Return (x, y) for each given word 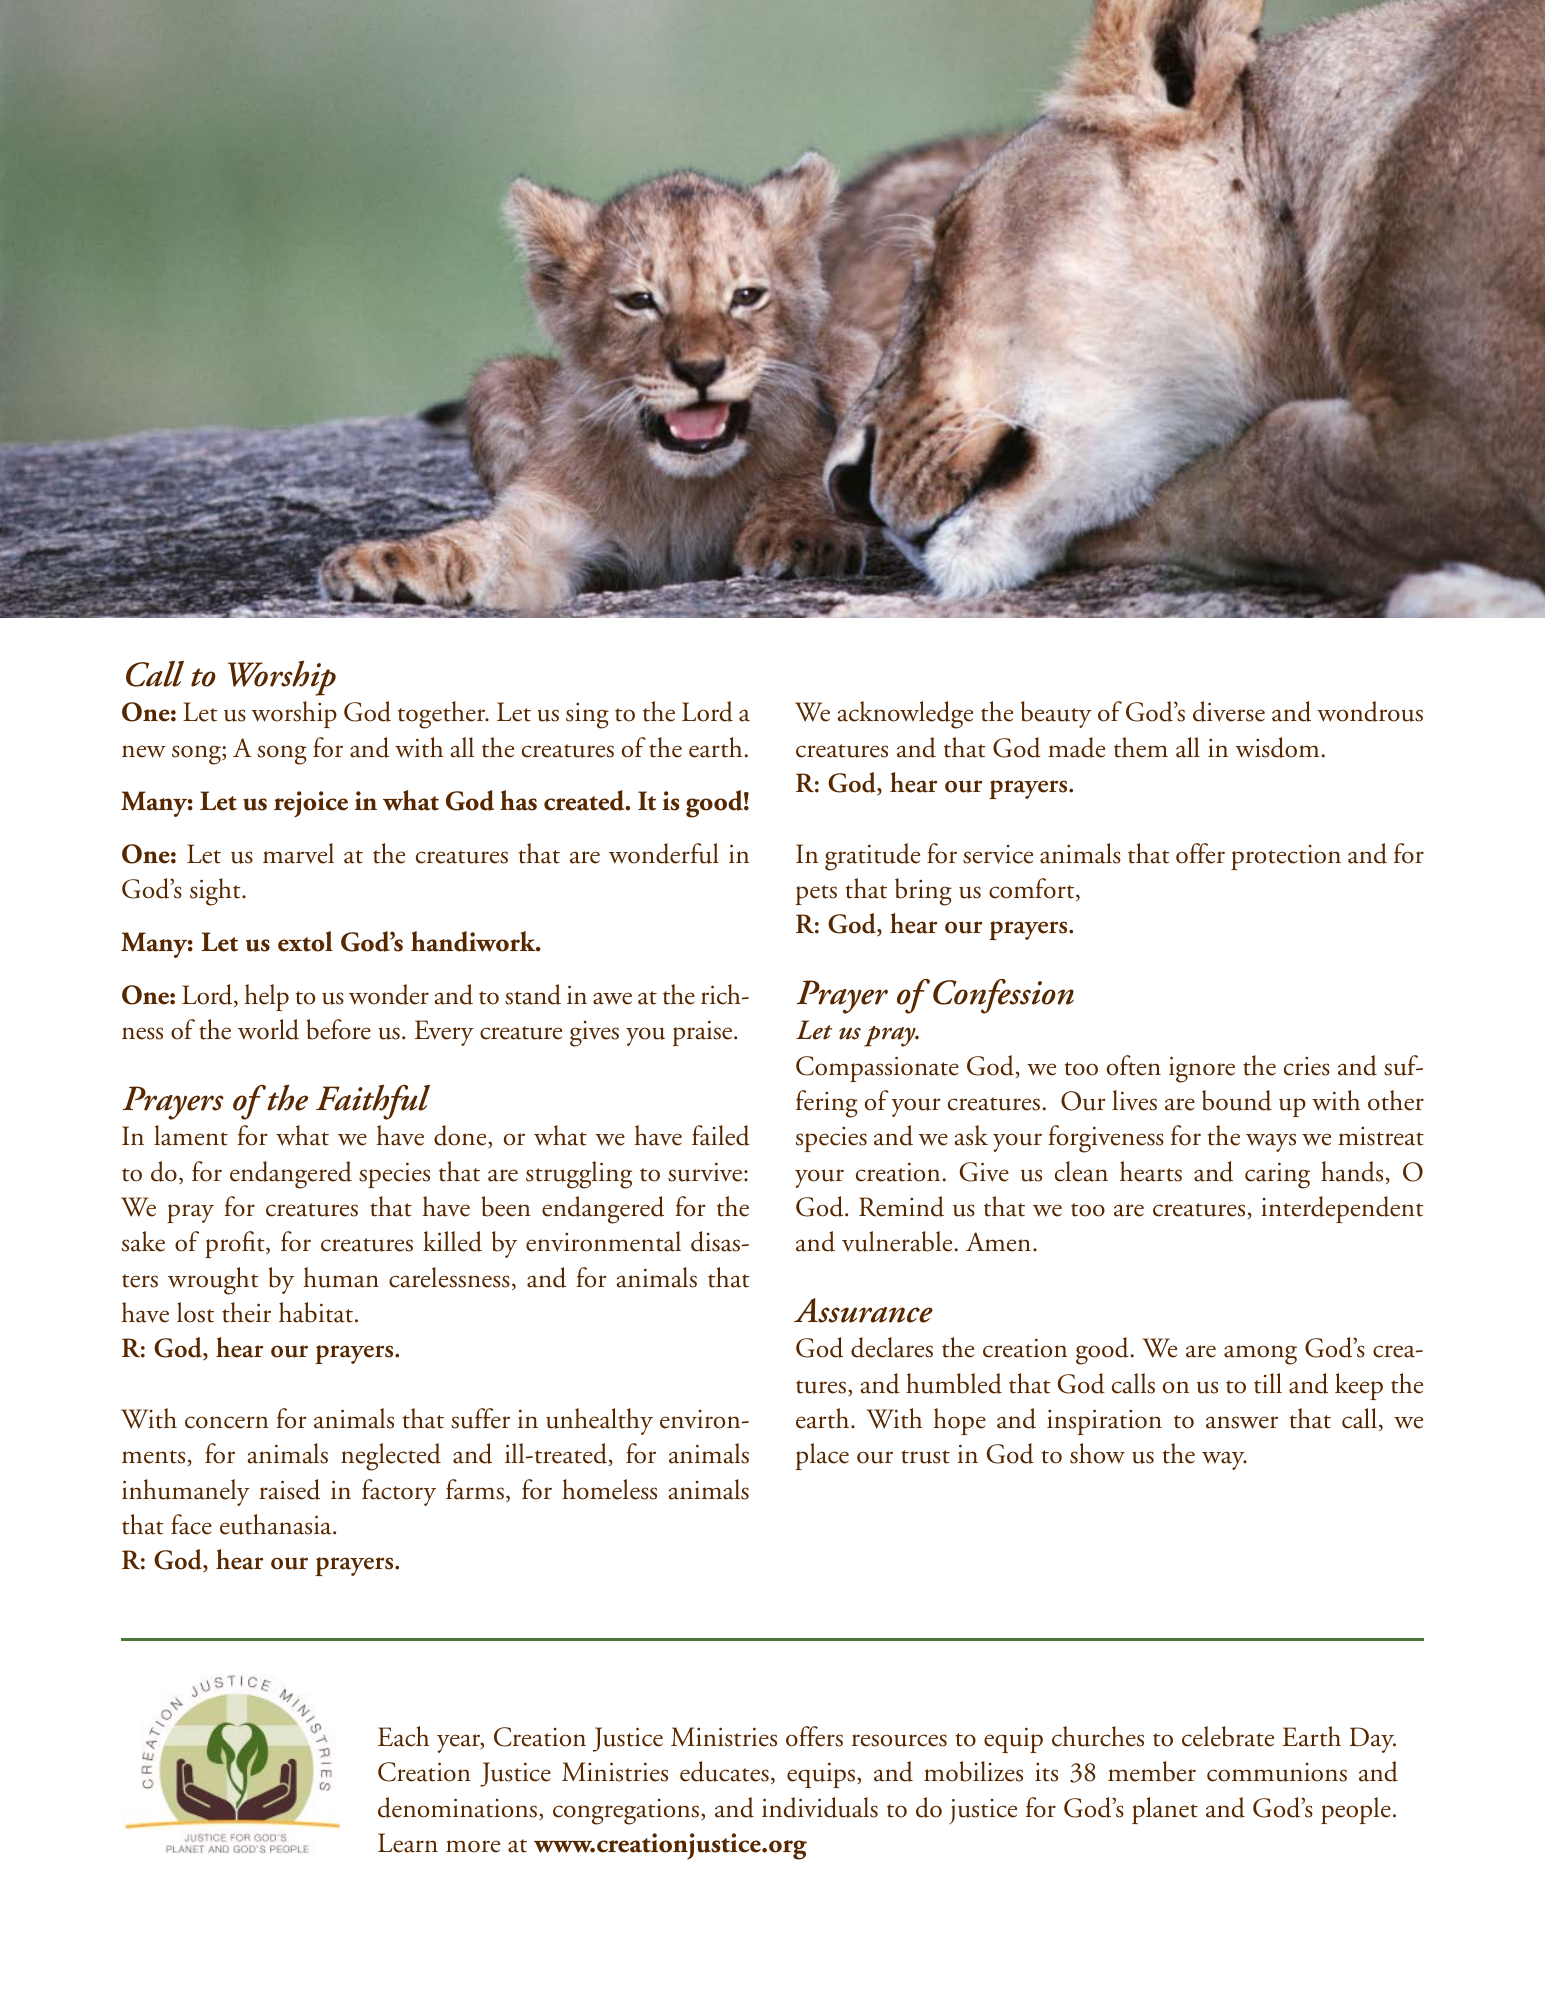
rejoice (311, 804)
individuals (820, 1807)
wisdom (1277, 747)
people (1356, 1810)
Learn (408, 1843)
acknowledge (905, 715)
